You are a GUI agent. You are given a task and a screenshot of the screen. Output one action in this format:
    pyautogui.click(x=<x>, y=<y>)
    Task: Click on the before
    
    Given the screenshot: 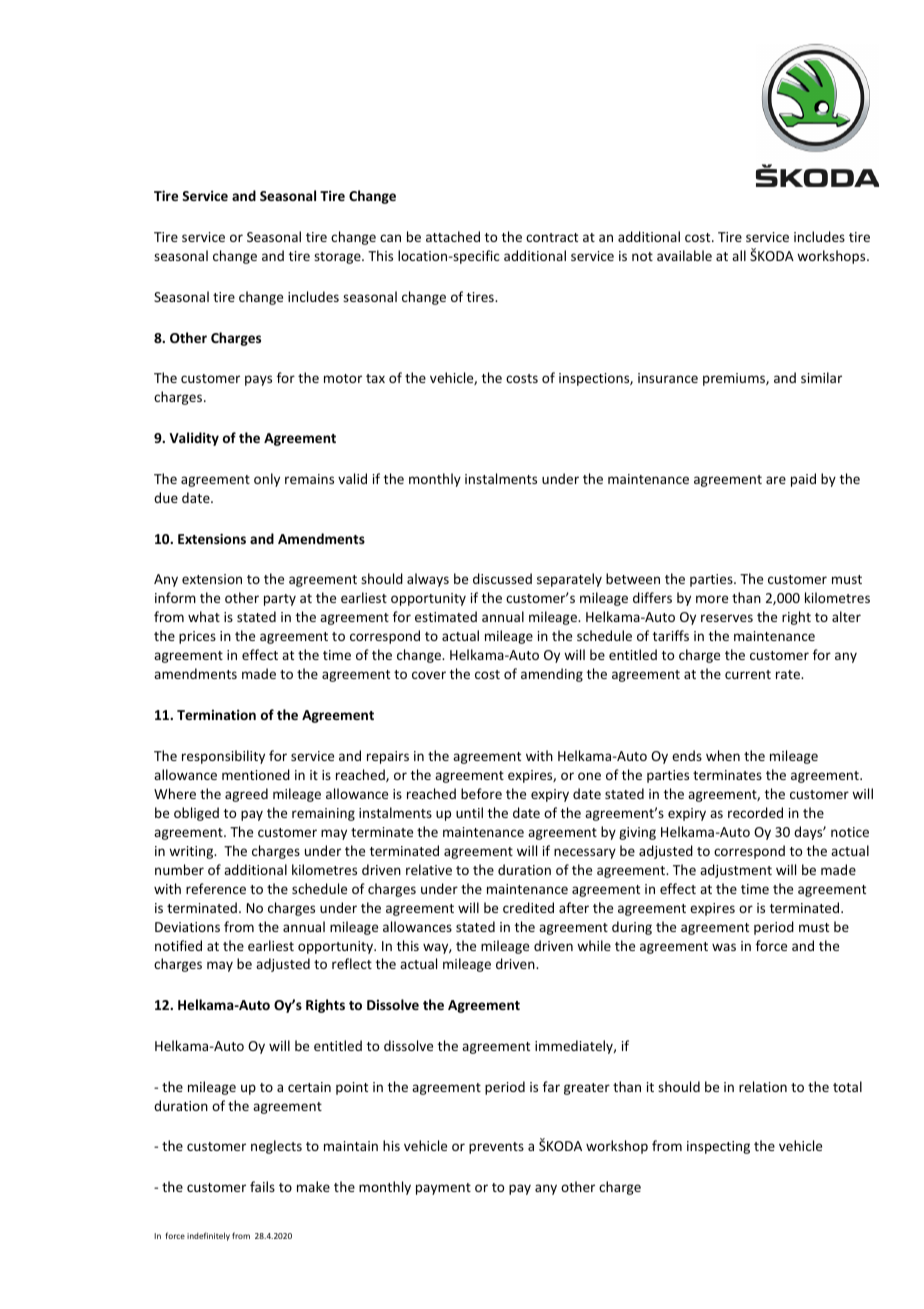 What is the action you would take?
    pyautogui.click(x=481, y=793)
